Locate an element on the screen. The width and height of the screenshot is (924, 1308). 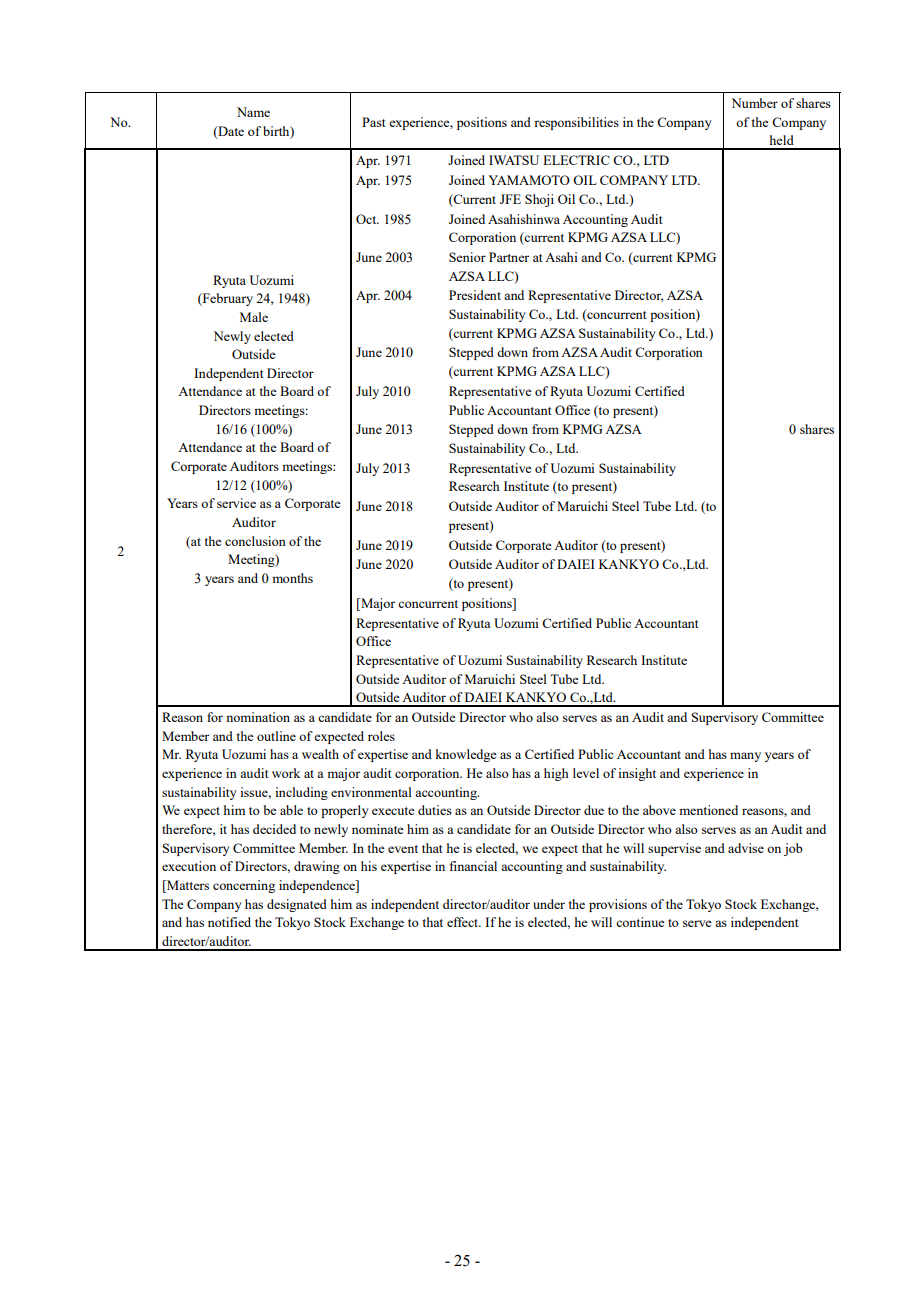
Name is located at coordinates (253, 112).
